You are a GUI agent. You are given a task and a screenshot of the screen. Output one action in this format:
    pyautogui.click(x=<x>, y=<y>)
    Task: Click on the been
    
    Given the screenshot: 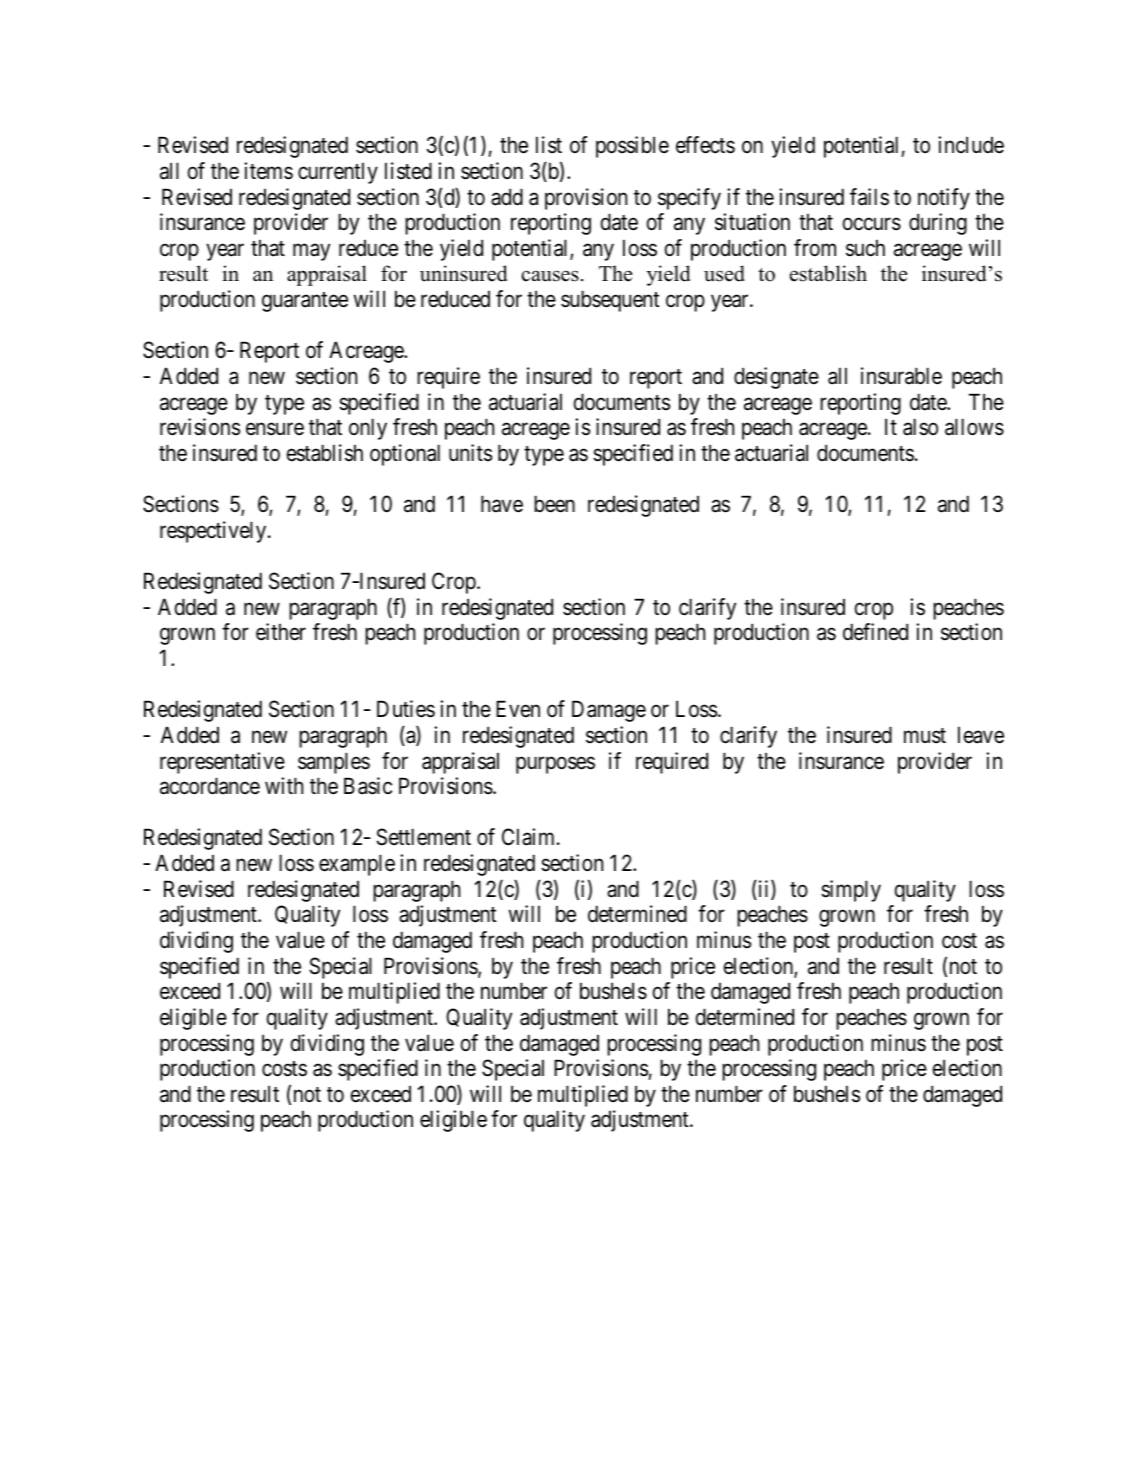 What is the action you would take?
    pyautogui.click(x=554, y=504)
